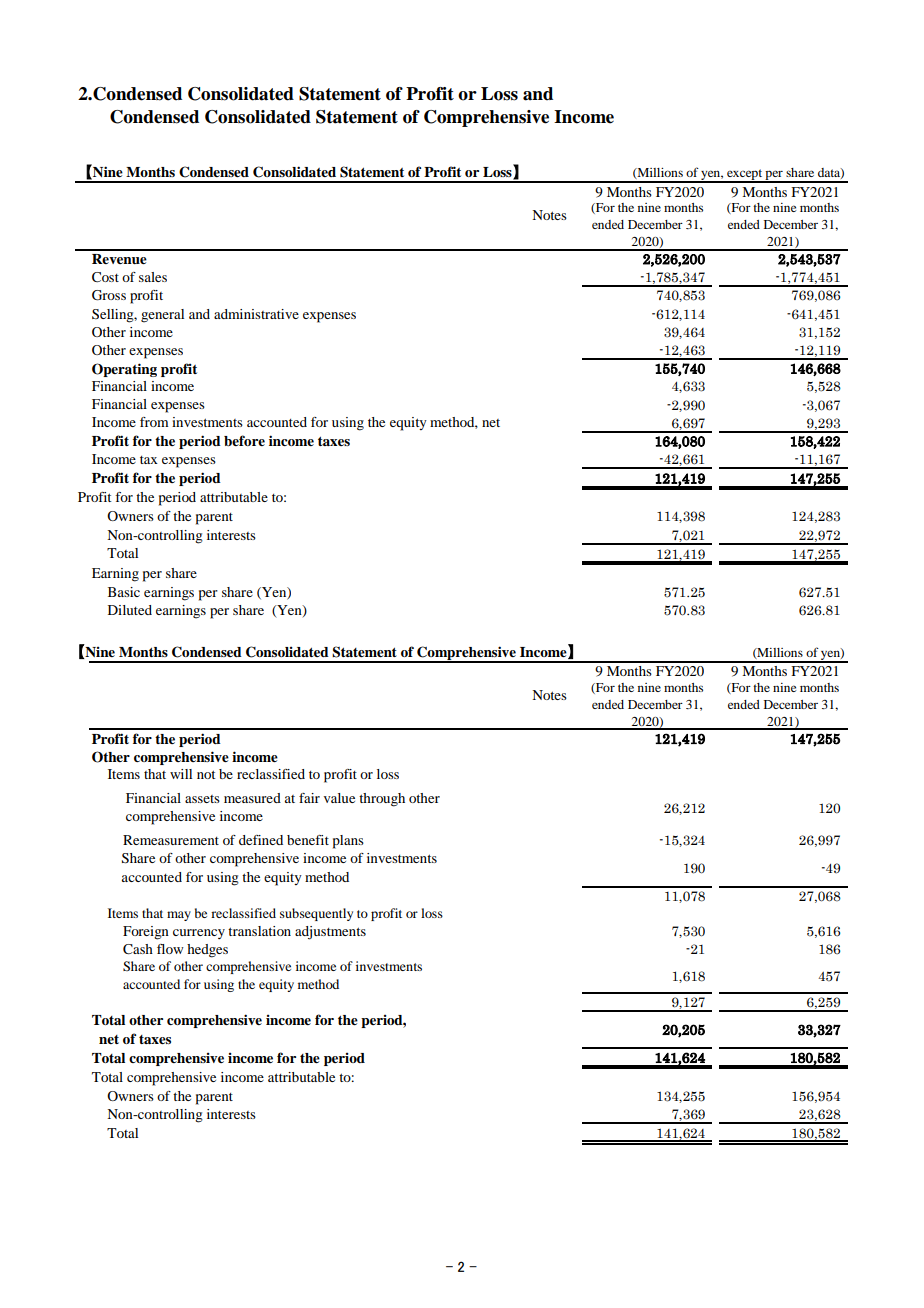  What do you see at coordinates (244, 440) in the screenshot?
I see `before` at bounding box center [244, 440].
